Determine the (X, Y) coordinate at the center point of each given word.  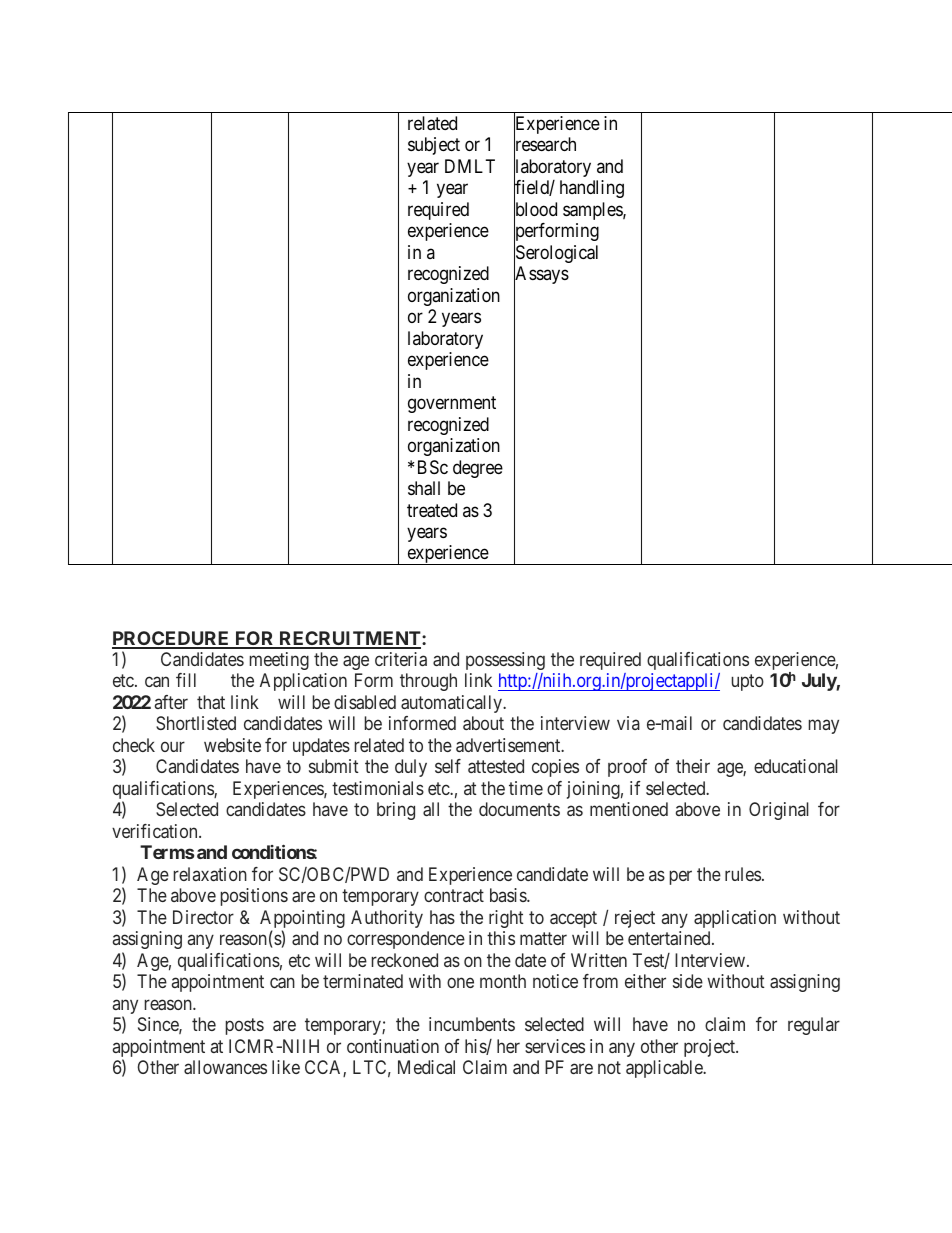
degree (478, 469)
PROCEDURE (172, 639)
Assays (541, 276)
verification (156, 831)
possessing (505, 661)
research (545, 145)
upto (748, 683)
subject (434, 146)
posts (245, 1027)
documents (519, 809)
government (452, 404)
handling (592, 189)
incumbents (472, 1024)
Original (779, 811)
